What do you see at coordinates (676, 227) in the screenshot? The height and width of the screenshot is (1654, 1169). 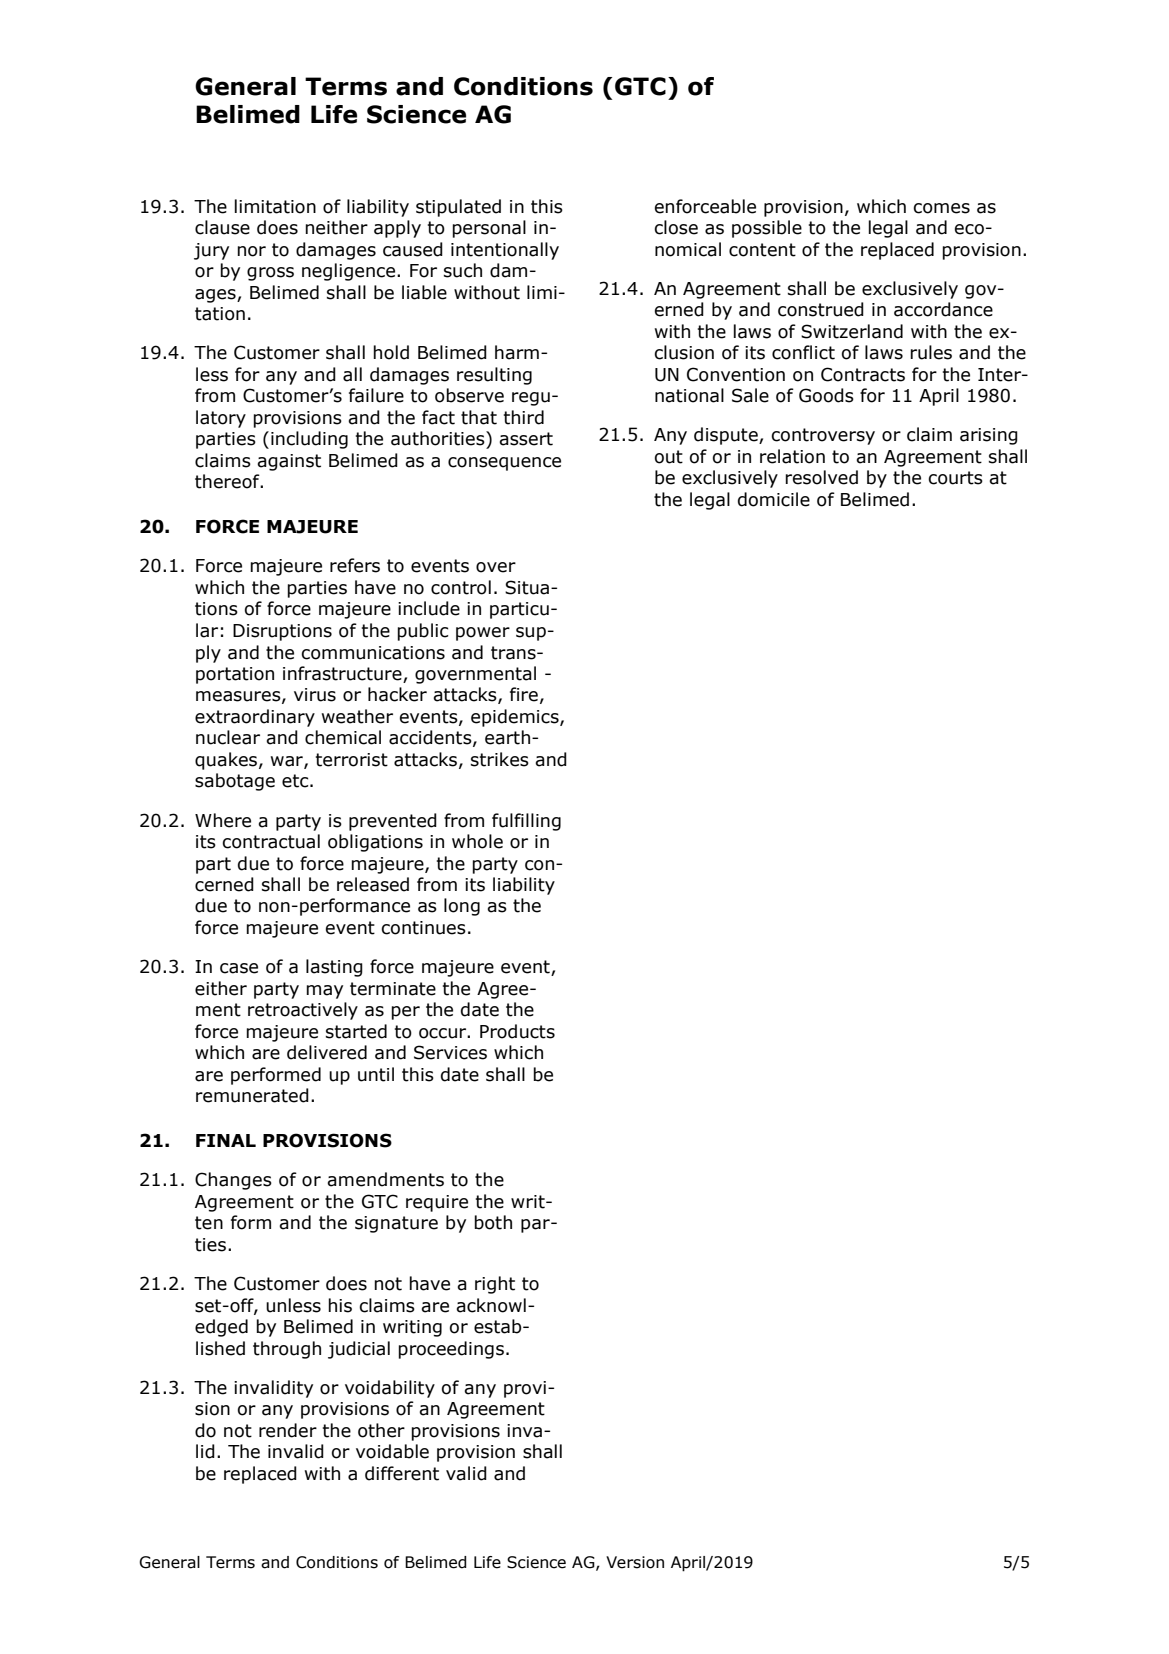 I see `close` at bounding box center [676, 227].
